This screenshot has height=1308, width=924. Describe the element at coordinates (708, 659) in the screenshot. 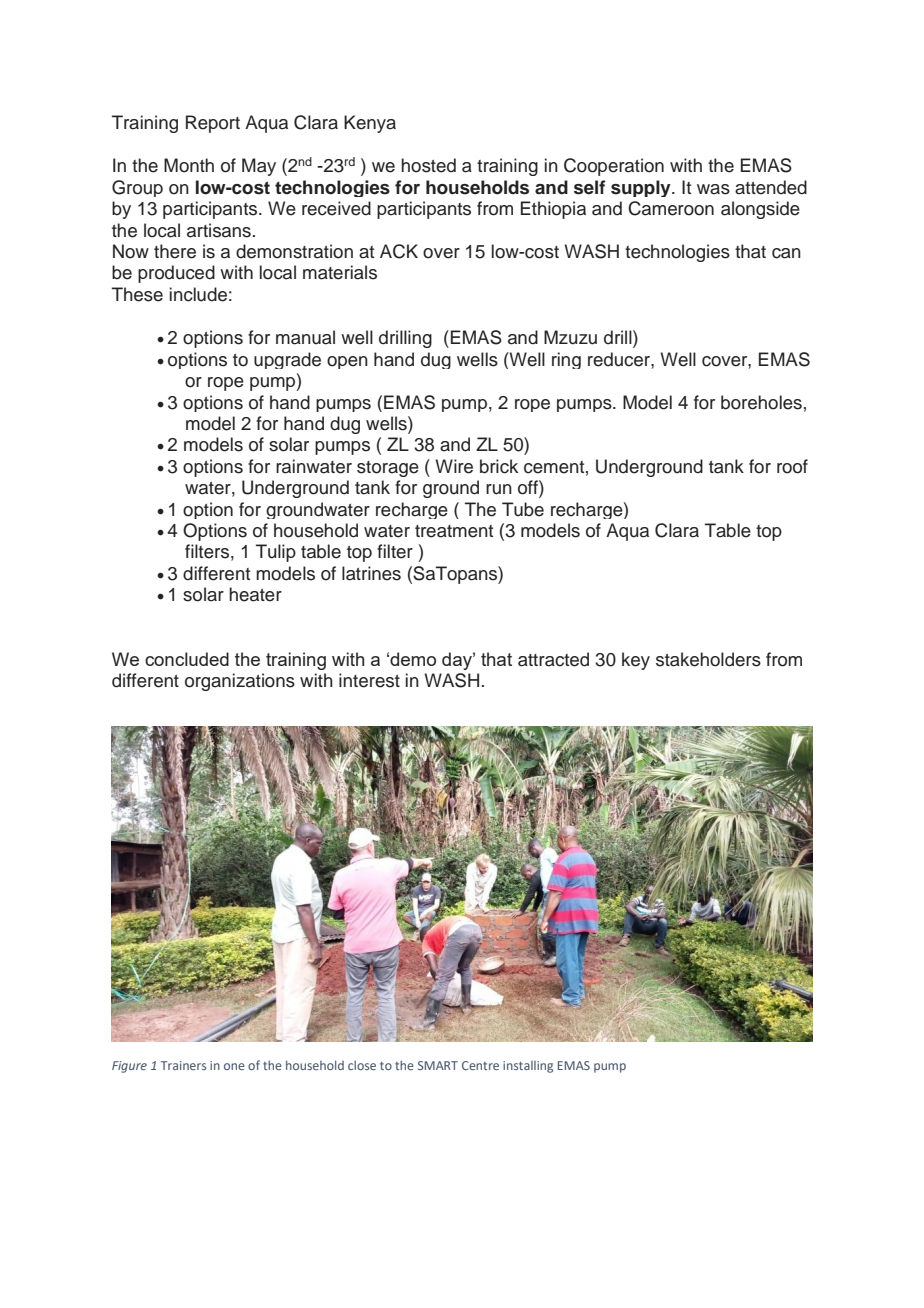

I see `stakeholders` at that location.
